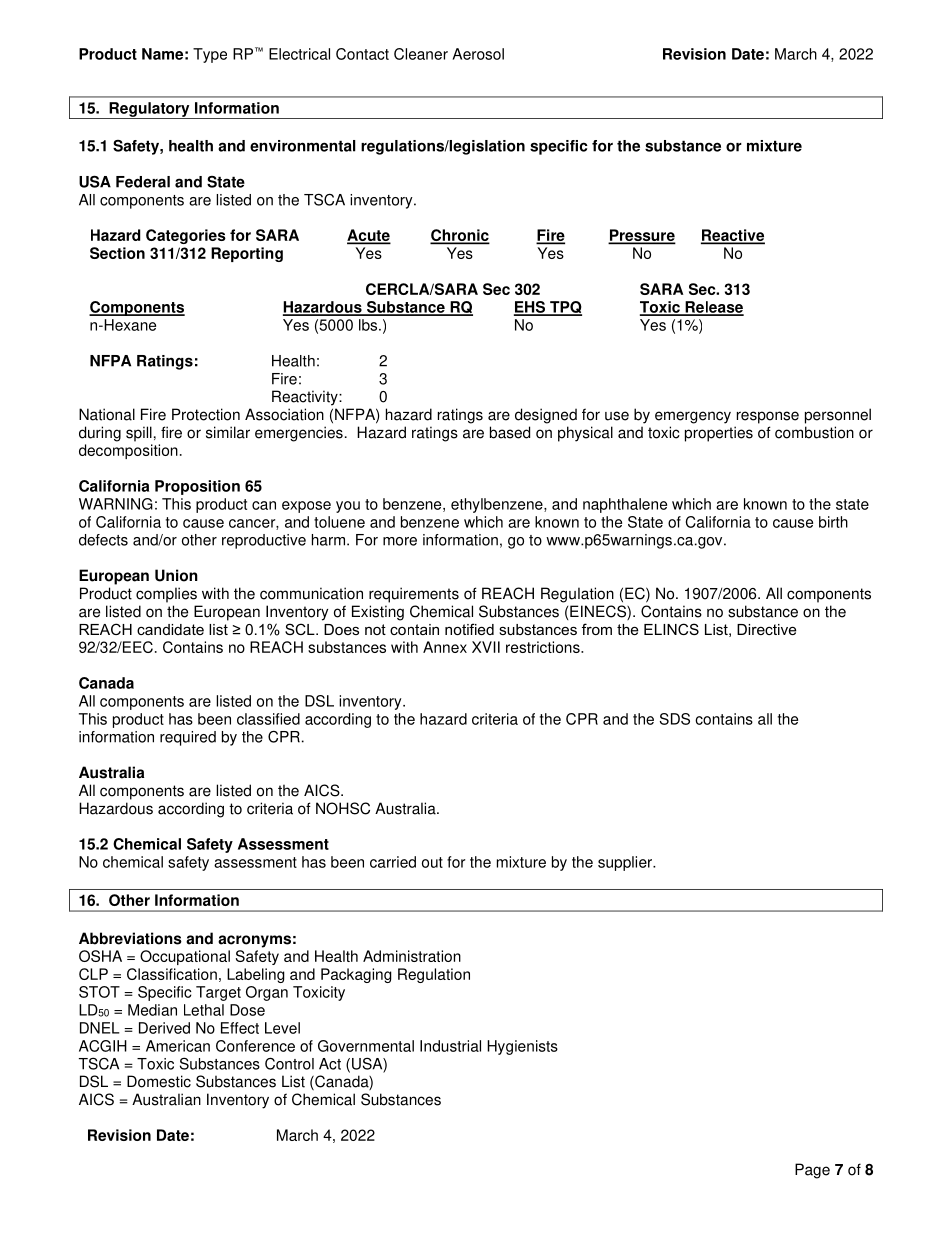 The image size is (952, 1233). What do you see at coordinates (469, 629) in the screenshot?
I see `notified` at bounding box center [469, 629].
